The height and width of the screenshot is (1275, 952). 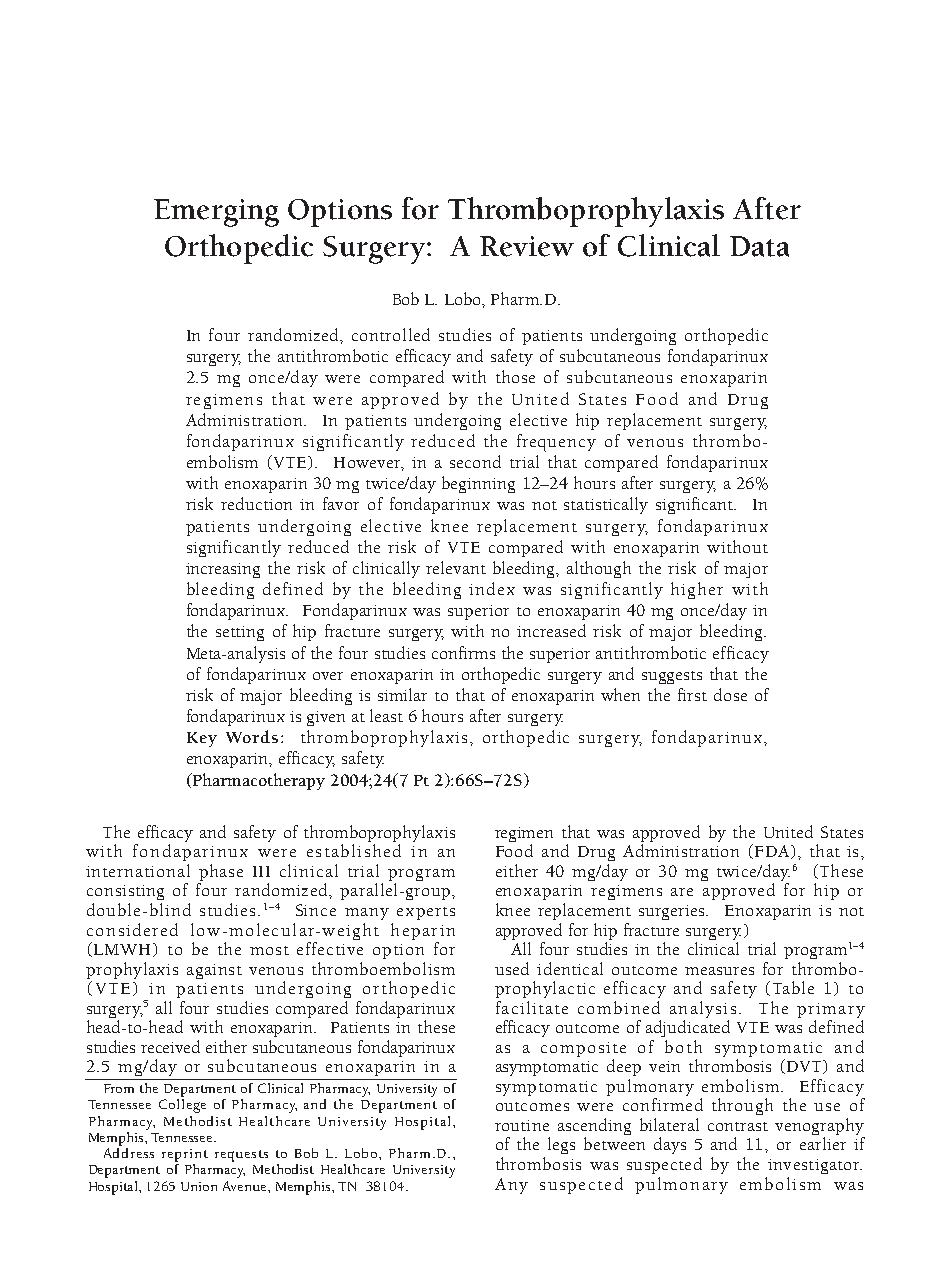 What do you see at coordinates (220, 874) in the screenshot?
I see `phase` at bounding box center [220, 874].
